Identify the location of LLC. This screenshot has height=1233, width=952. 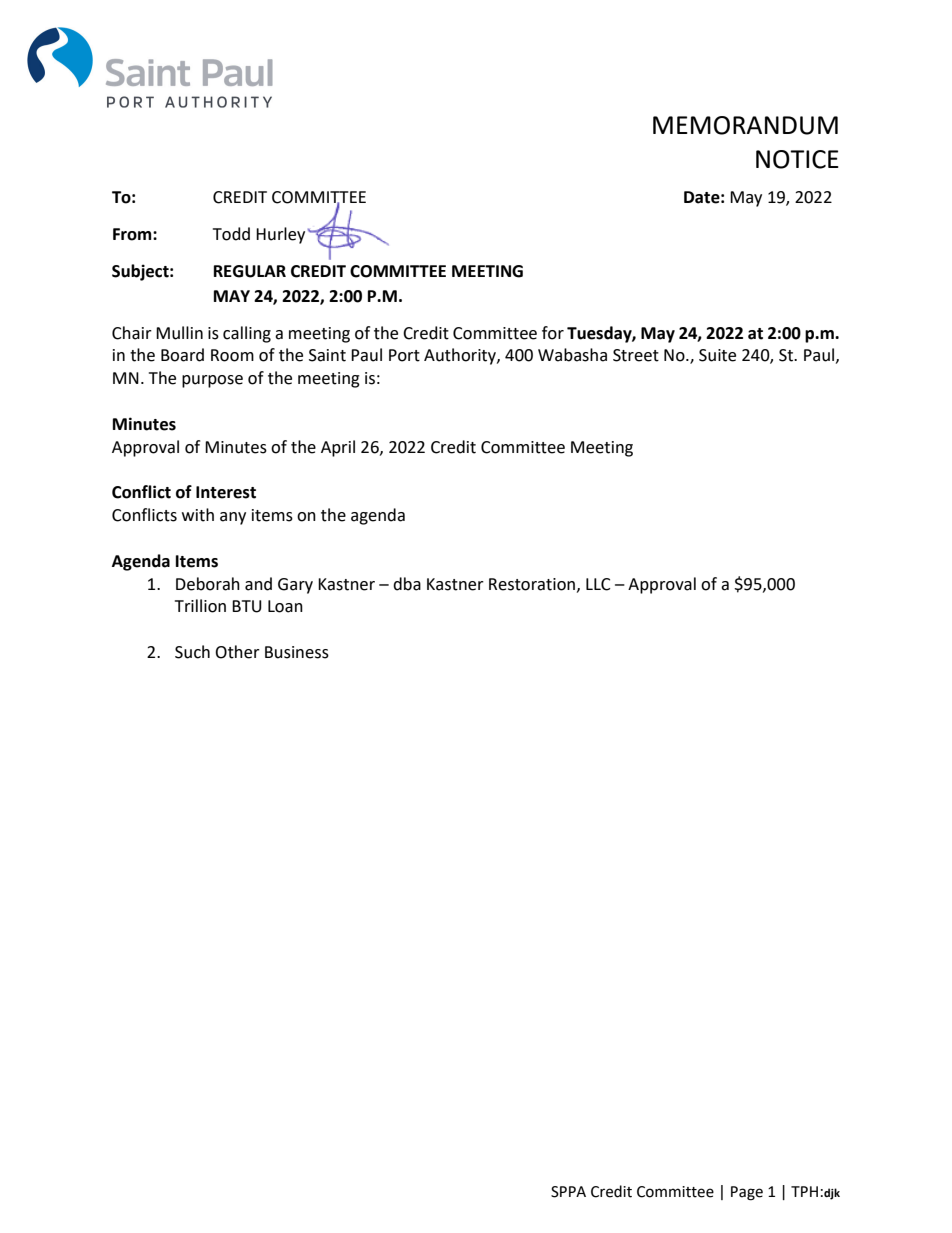
(598, 584).
